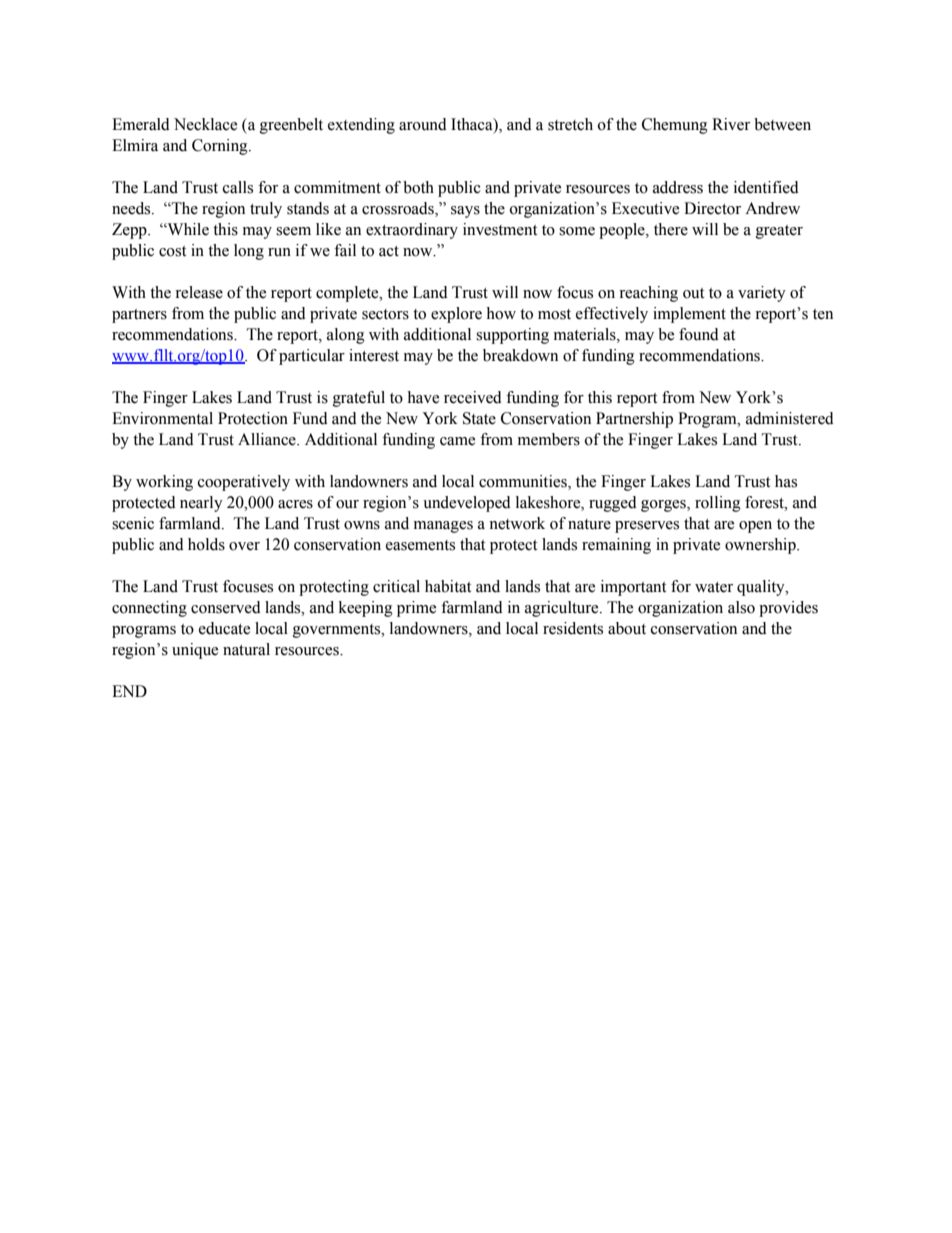  What do you see at coordinates (224, 628) in the image?
I see `educate` at bounding box center [224, 628].
